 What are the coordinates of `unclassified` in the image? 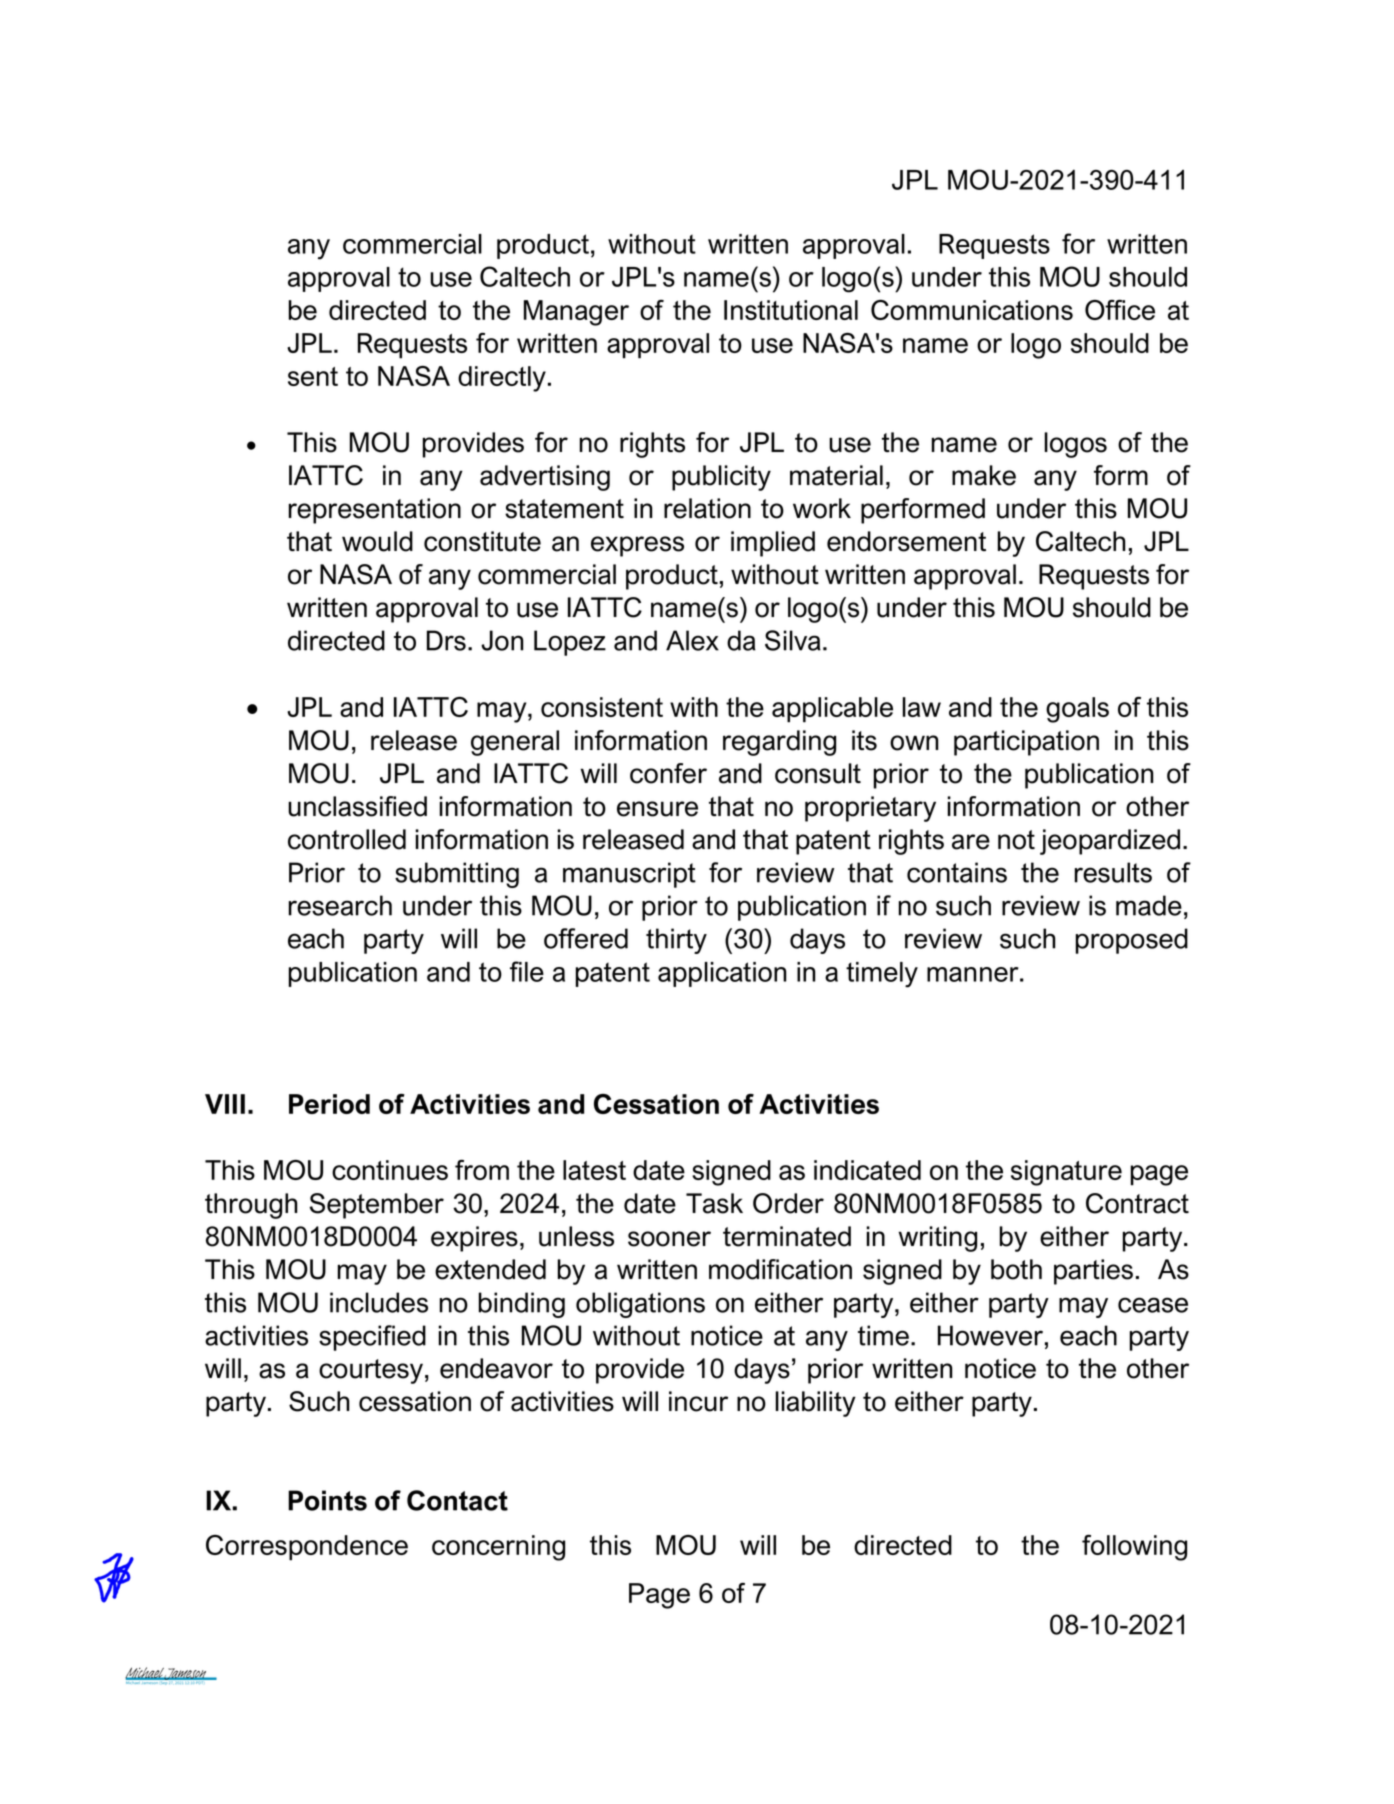 It's located at (357, 806).
